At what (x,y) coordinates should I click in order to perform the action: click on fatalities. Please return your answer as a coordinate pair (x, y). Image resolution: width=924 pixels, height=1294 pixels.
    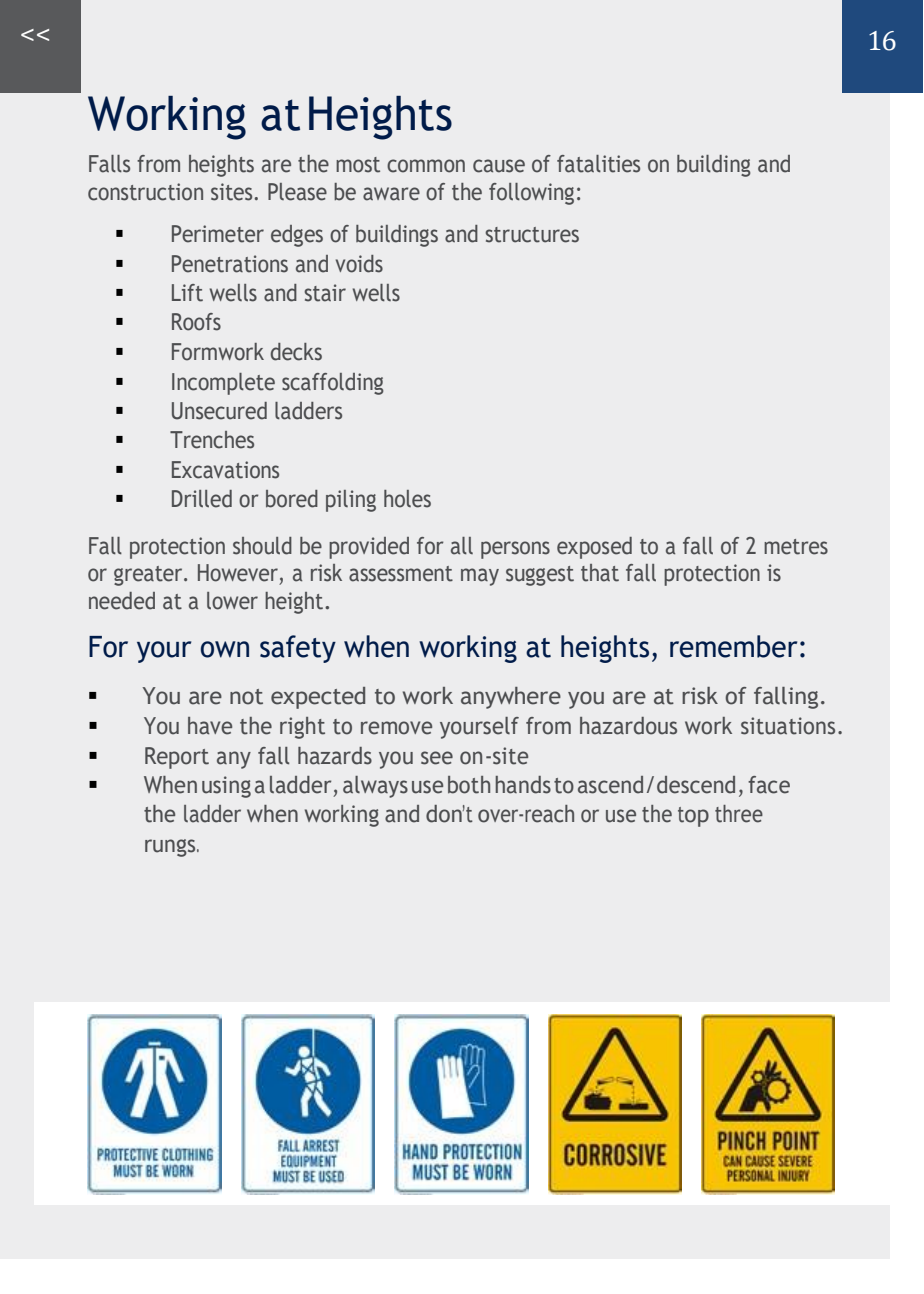
    Looking at the image, I should click on (598, 164).
